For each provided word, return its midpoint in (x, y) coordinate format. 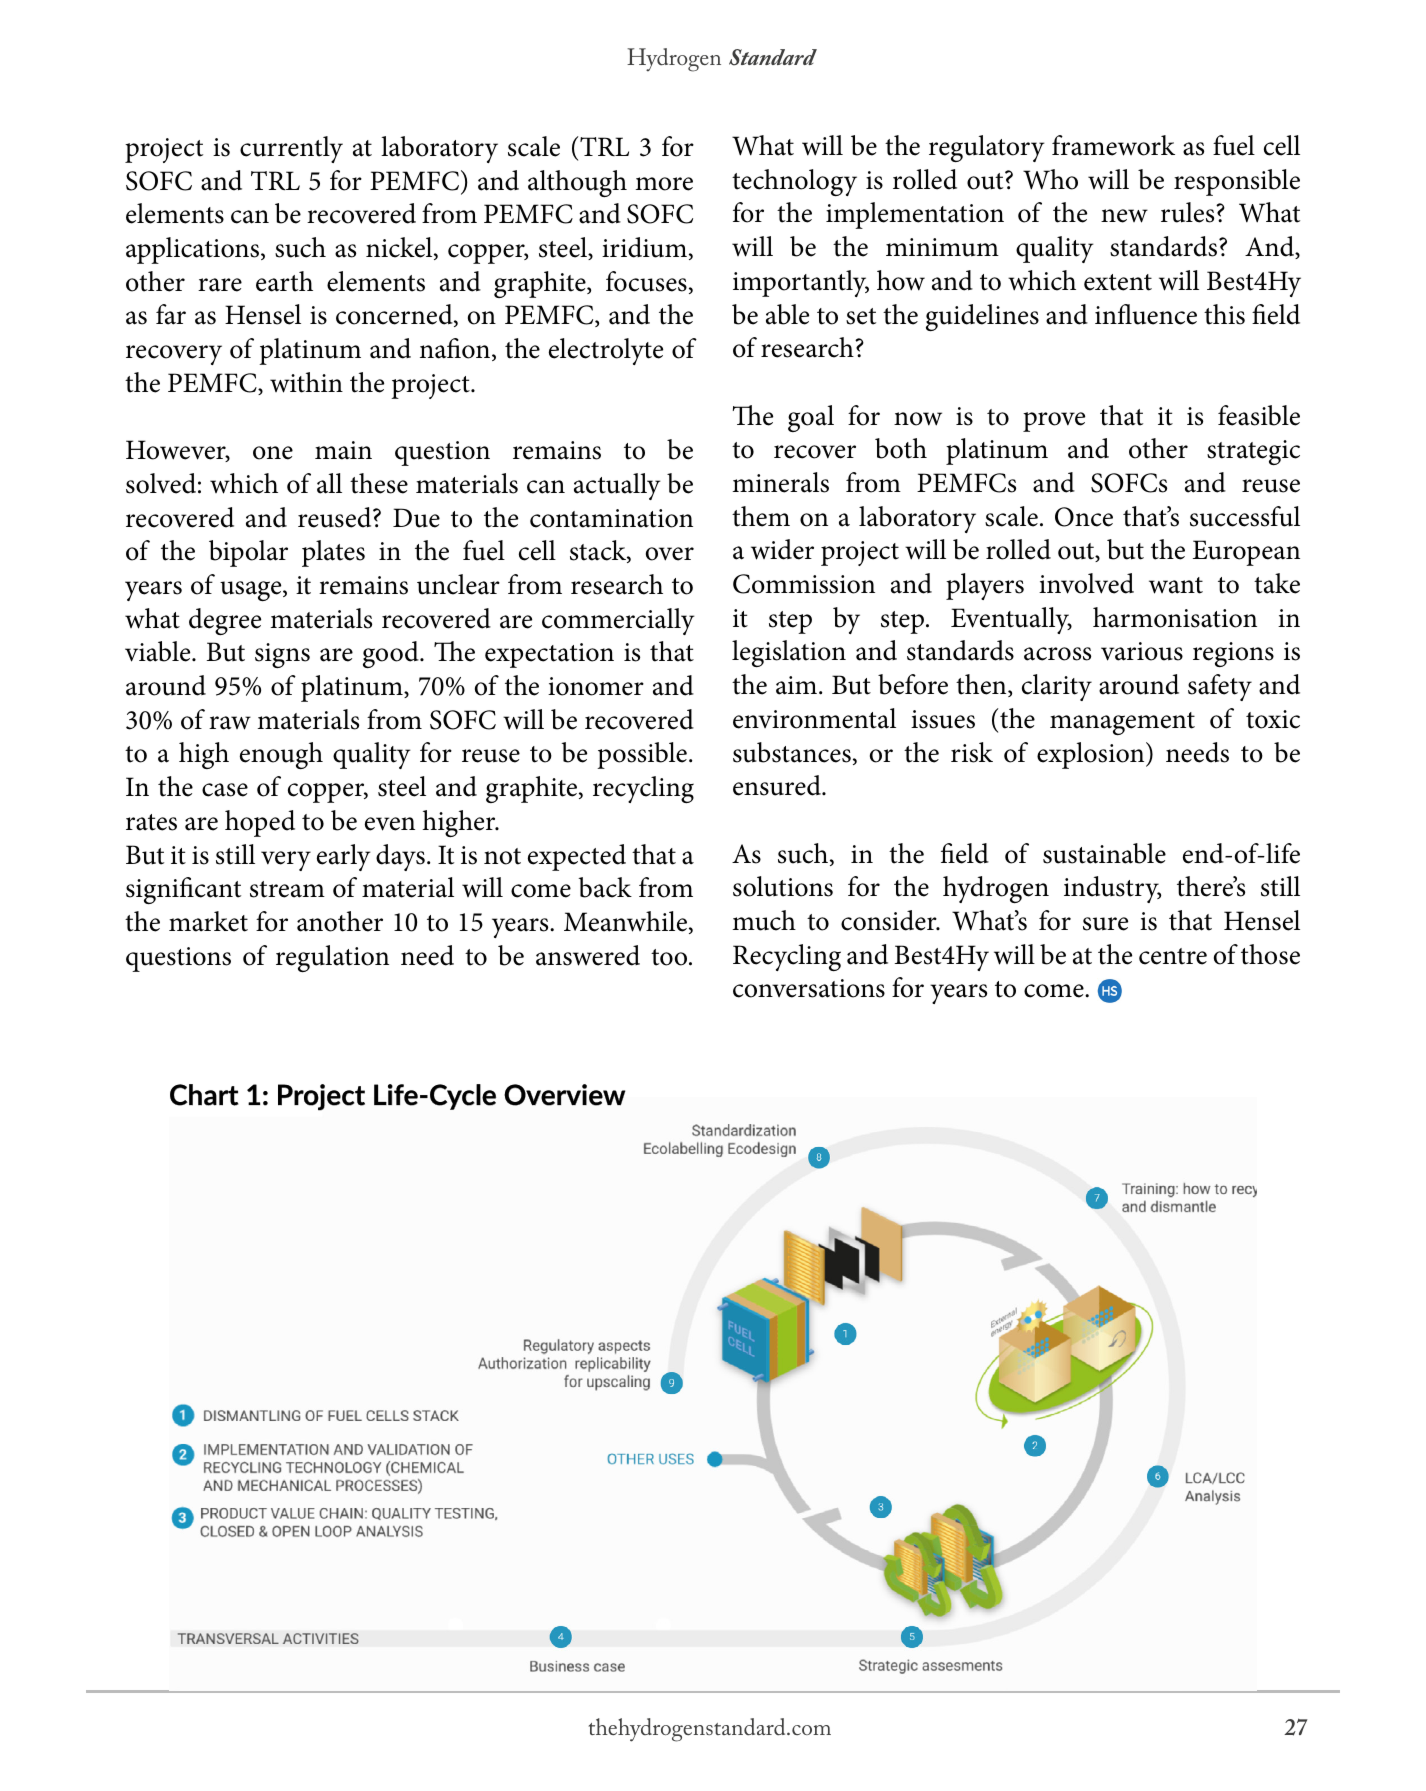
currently (291, 149)
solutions (783, 886)
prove (1054, 422)
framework (1113, 145)
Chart (204, 1095)
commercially (618, 621)
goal (811, 418)
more (664, 184)
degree (225, 621)
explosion (1092, 755)
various (1142, 651)
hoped (260, 823)
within (306, 382)
